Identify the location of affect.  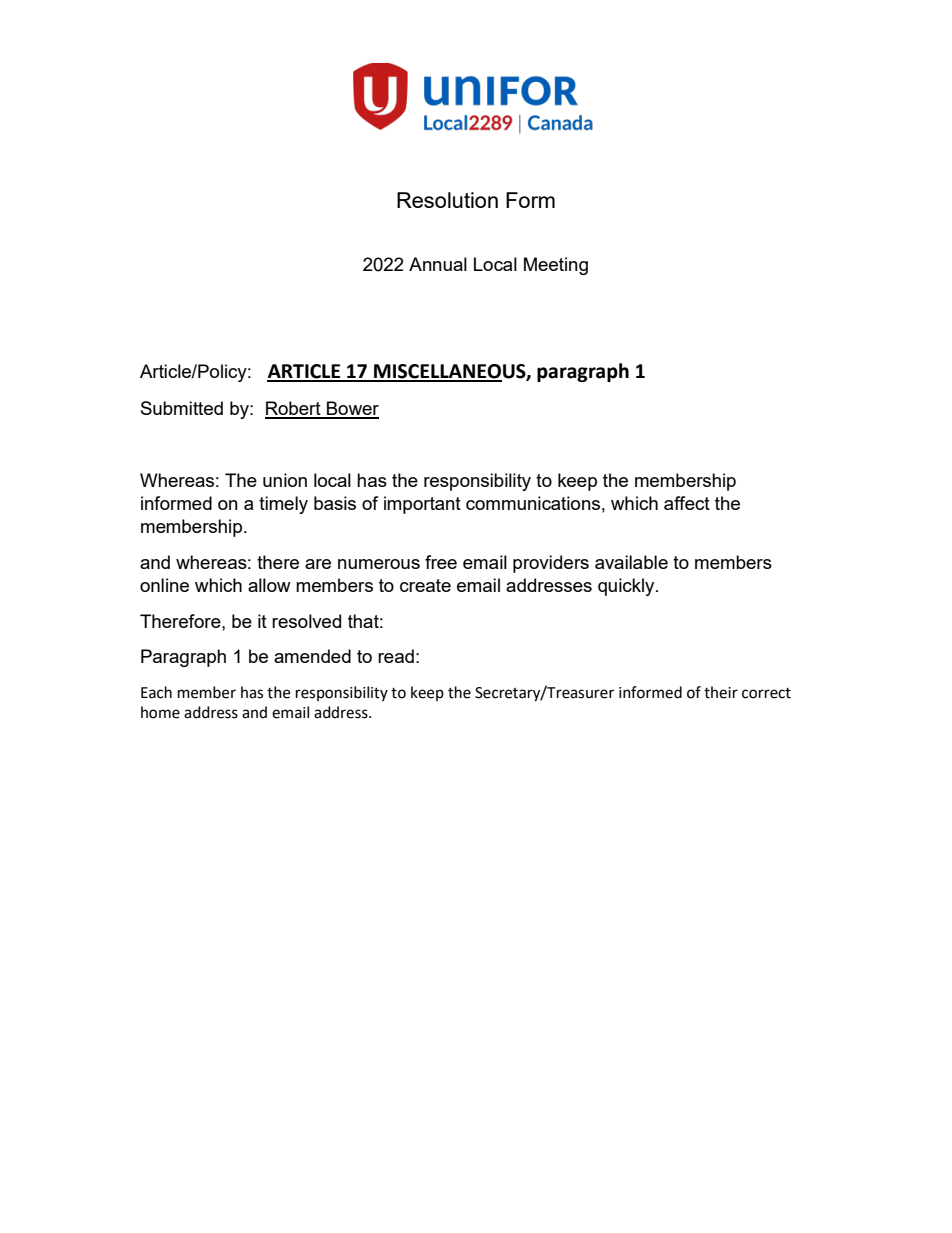
(687, 503).
